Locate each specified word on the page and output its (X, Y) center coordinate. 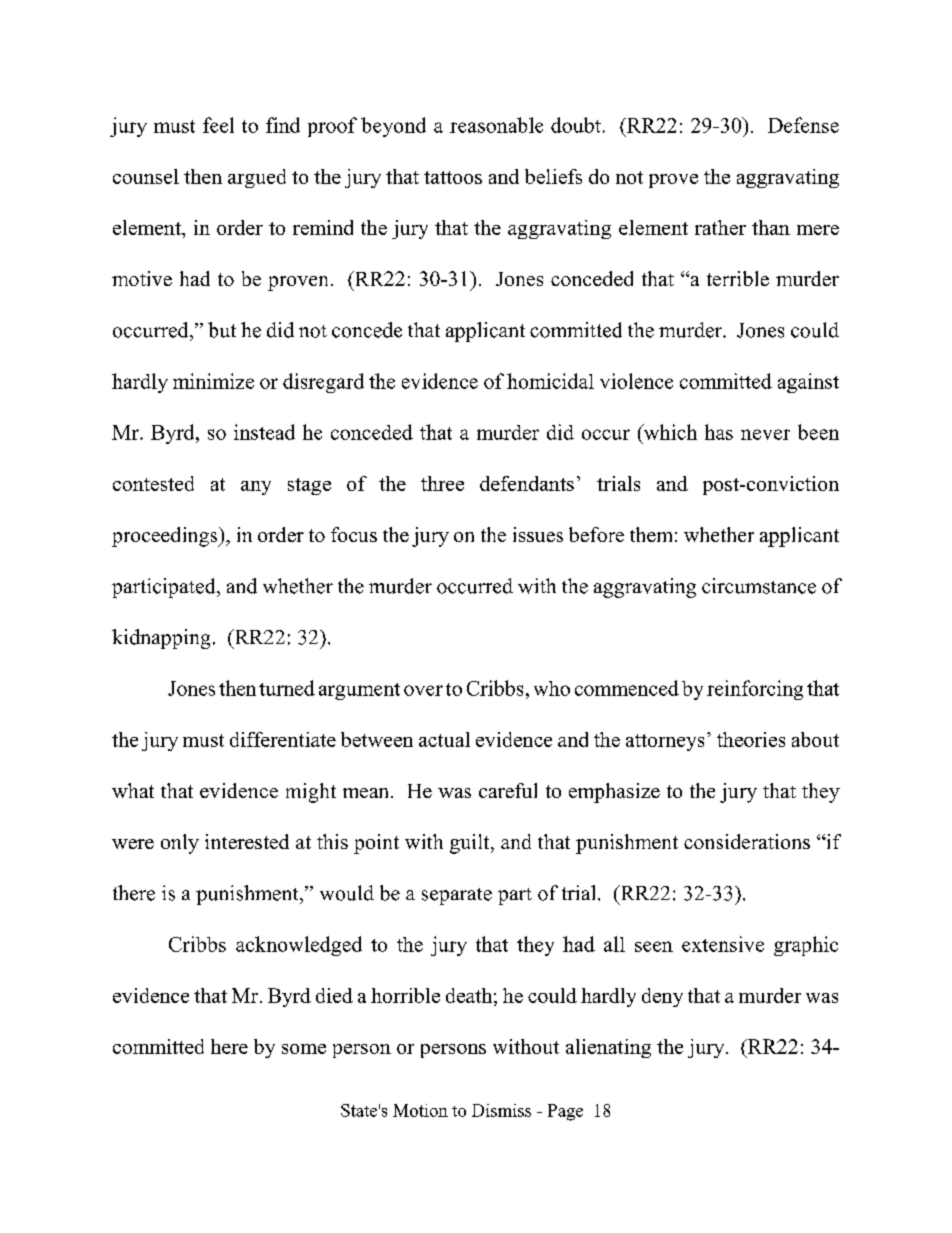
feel (218, 125)
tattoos (453, 177)
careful (508, 790)
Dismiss (501, 1110)
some (304, 1049)
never (765, 434)
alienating (608, 1048)
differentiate (283, 739)
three (442, 483)
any (256, 488)
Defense (803, 125)
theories (751, 739)
